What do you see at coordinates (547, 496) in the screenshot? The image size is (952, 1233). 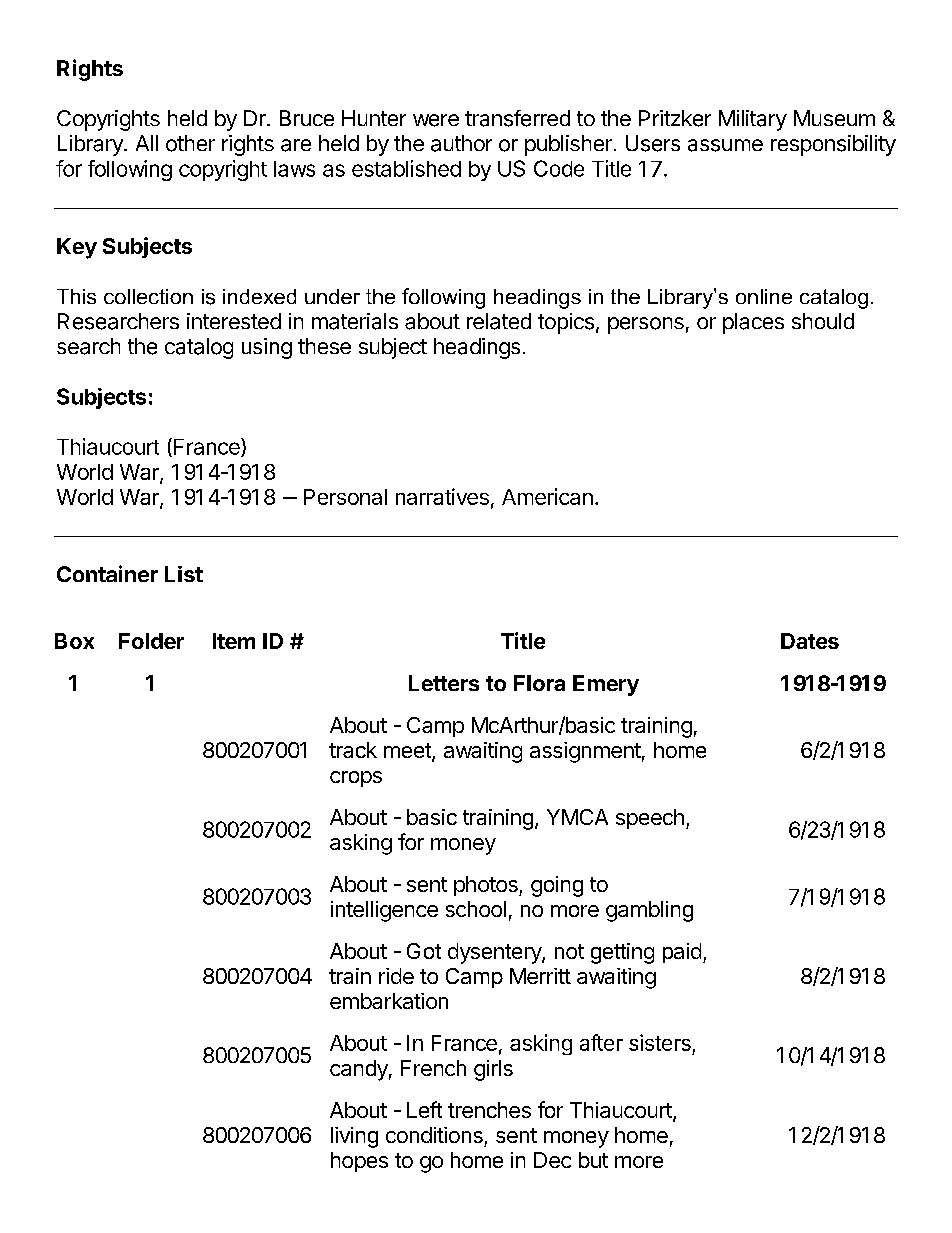 I see `American` at bounding box center [547, 496].
